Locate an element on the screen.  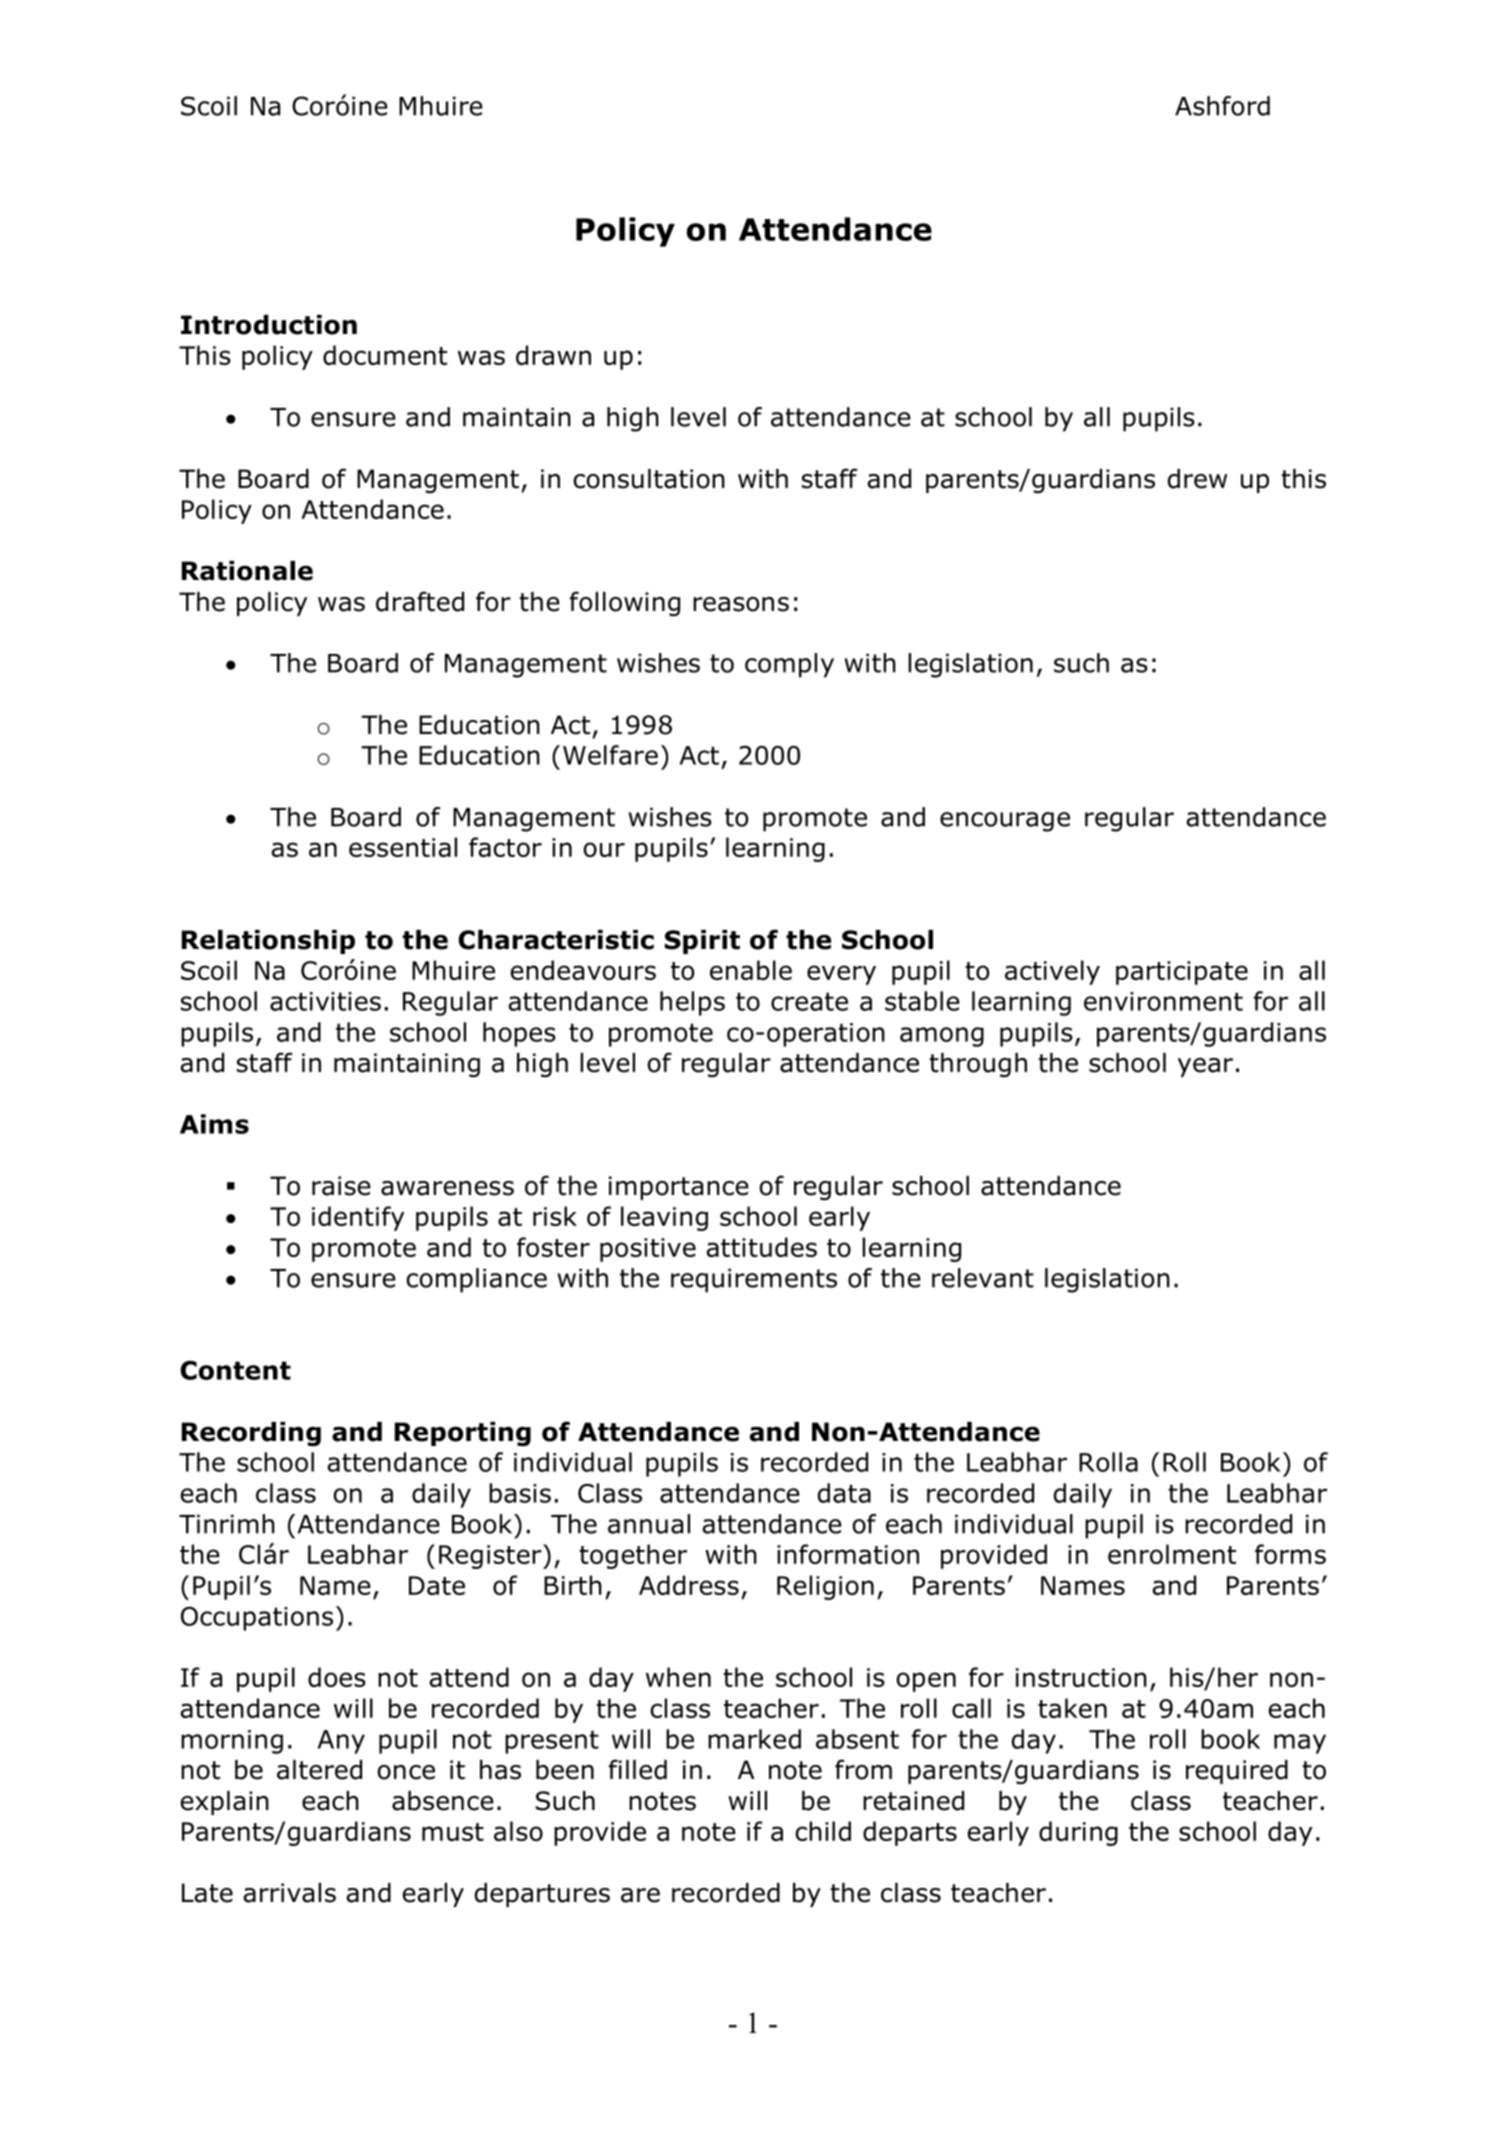
enable is located at coordinates (751, 970).
